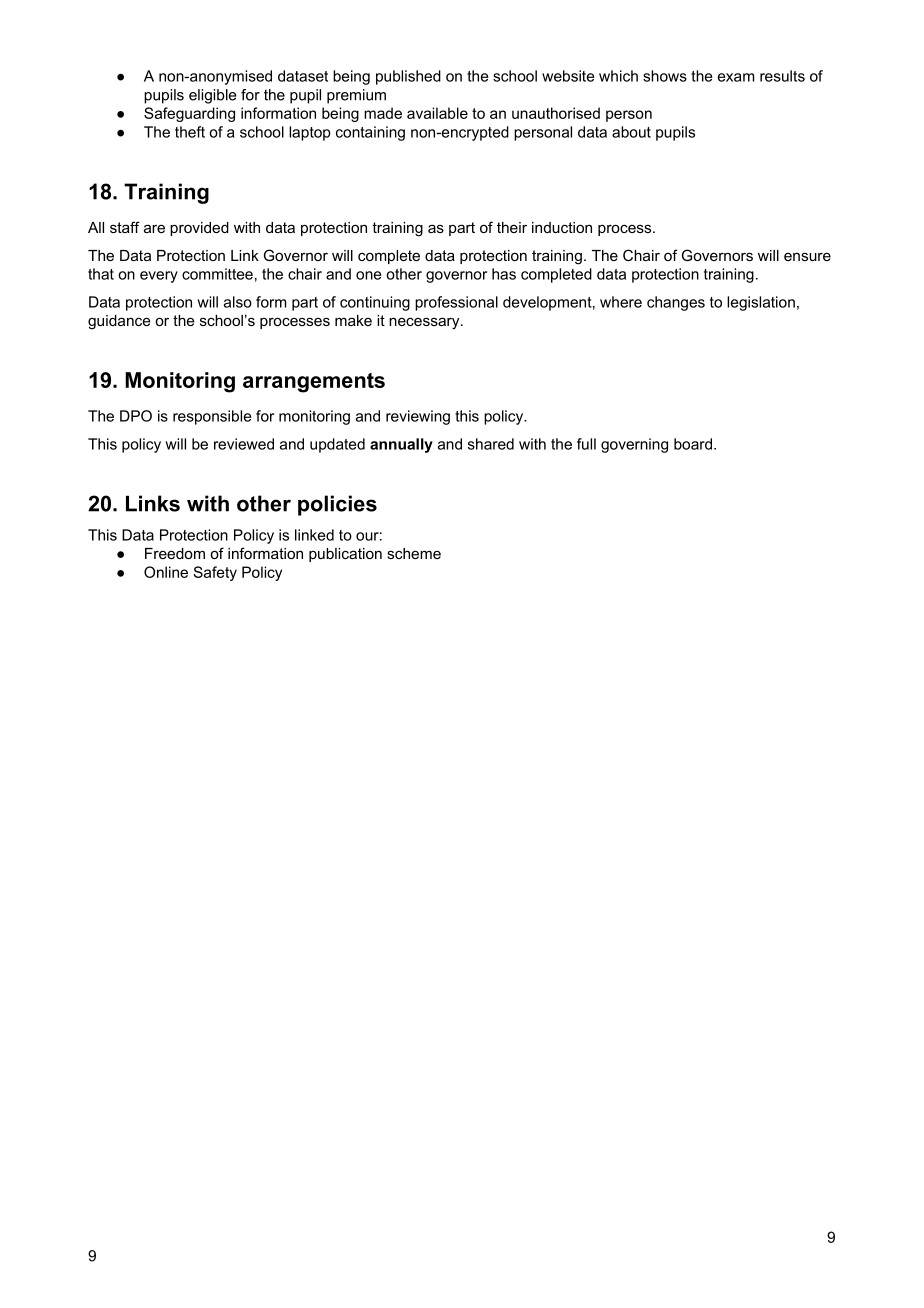 The image size is (924, 1308). What do you see at coordinates (175, 553) in the screenshot?
I see `Freedom` at bounding box center [175, 553].
